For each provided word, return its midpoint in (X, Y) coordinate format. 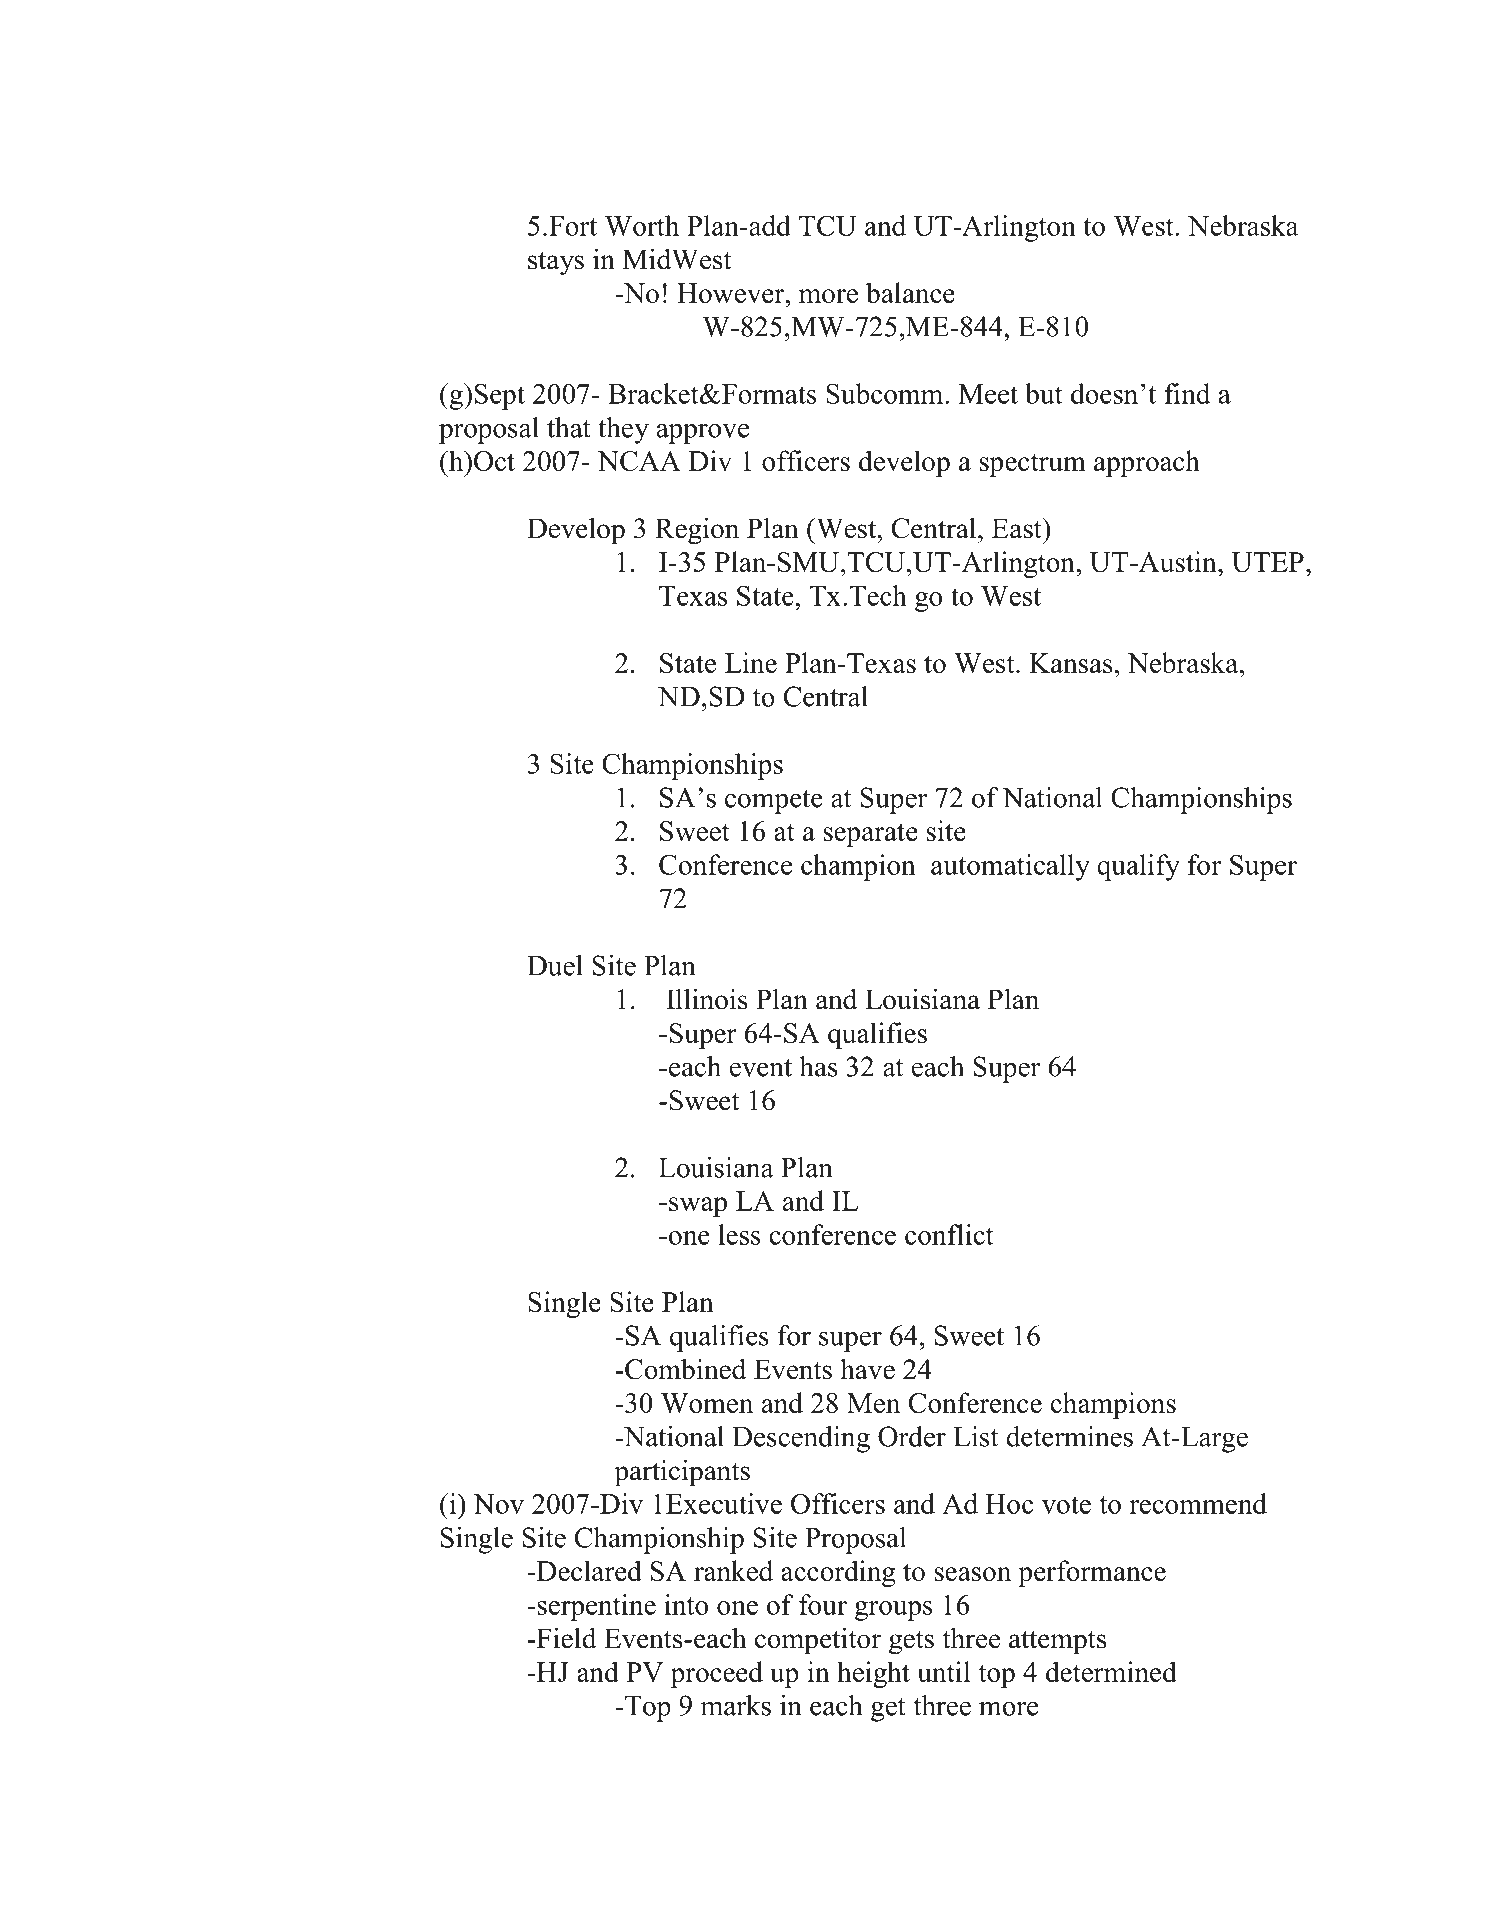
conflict (949, 1234)
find (1187, 393)
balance (910, 292)
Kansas (1071, 663)
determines (1069, 1436)
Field (565, 1638)
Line (751, 662)
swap (698, 1207)
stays (556, 263)
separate (870, 835)
